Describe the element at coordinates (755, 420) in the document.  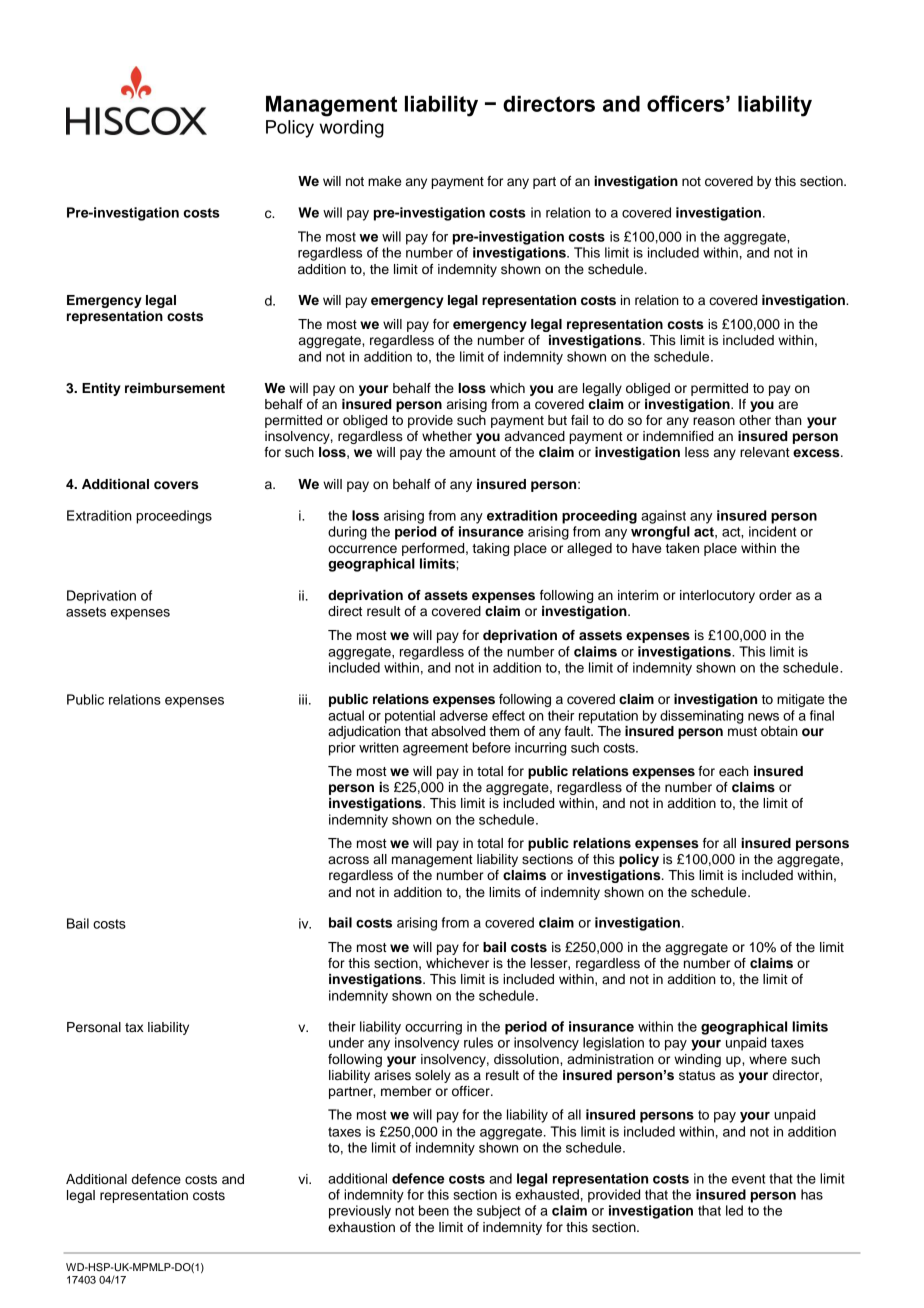
I see `other` at that location.
